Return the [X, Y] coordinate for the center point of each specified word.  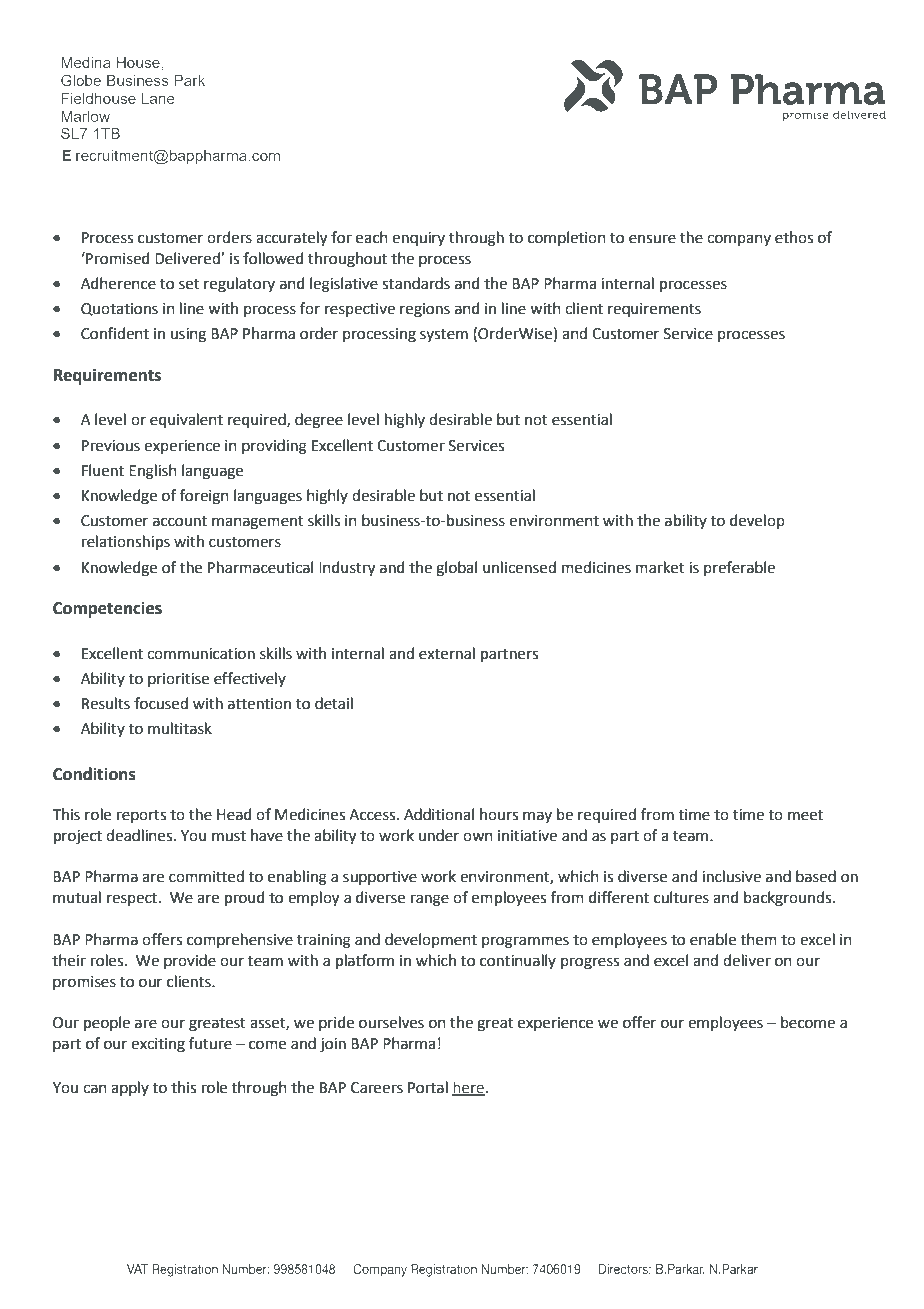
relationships [126, 542]
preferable [739, 568]
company [739, 240]
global [456, 569]
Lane [158, 98]
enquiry [418, 239]
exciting [158, 1045]
